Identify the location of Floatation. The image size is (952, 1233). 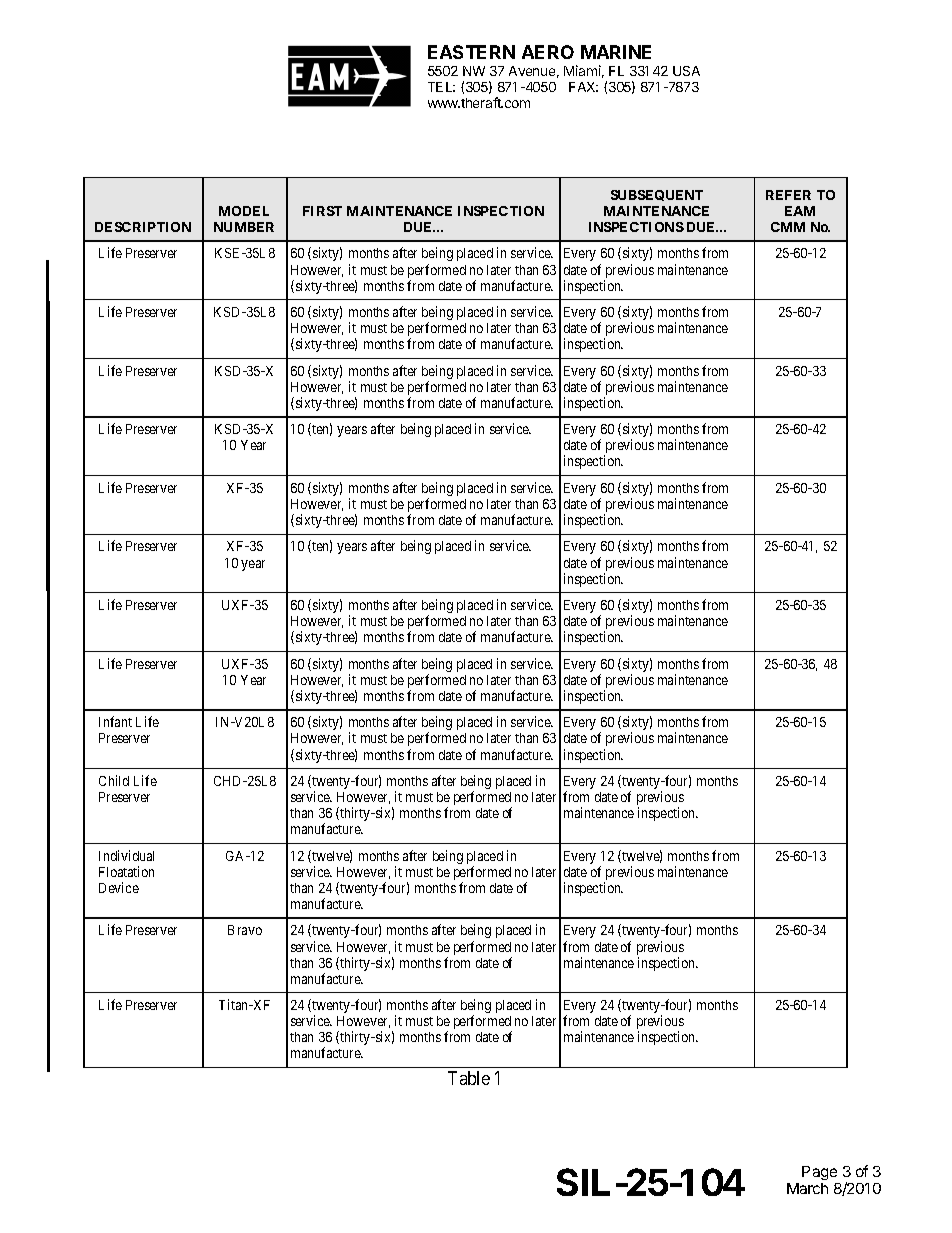
(126, 871).
